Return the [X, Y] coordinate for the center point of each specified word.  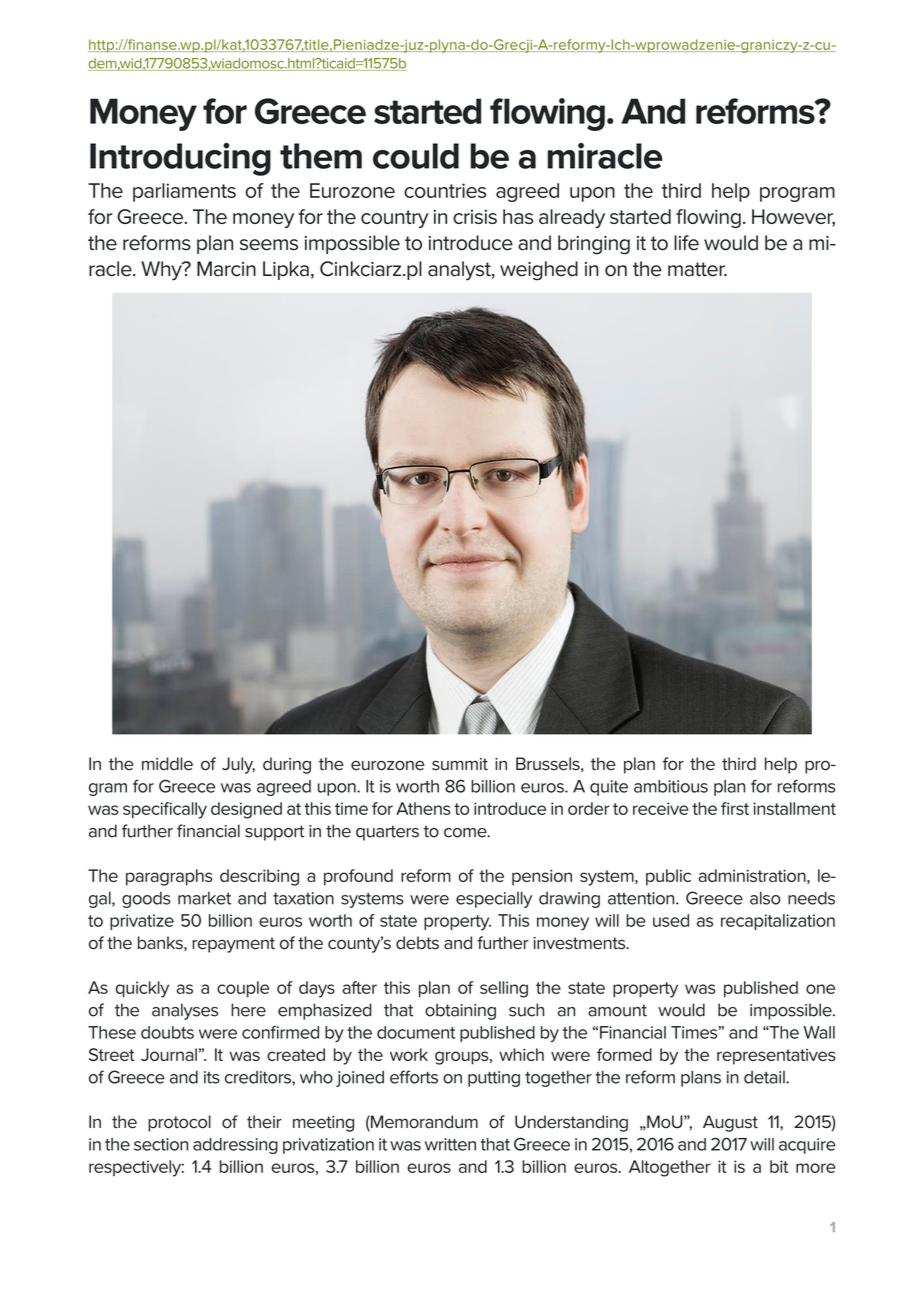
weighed [539, 271]
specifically [165, 810]
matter [697, 269]
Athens [423, 808]
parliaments [184, 192]
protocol [179, 1123]
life [686, 243]
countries [445, 190]
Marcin [226, 269]
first [735, 808]
